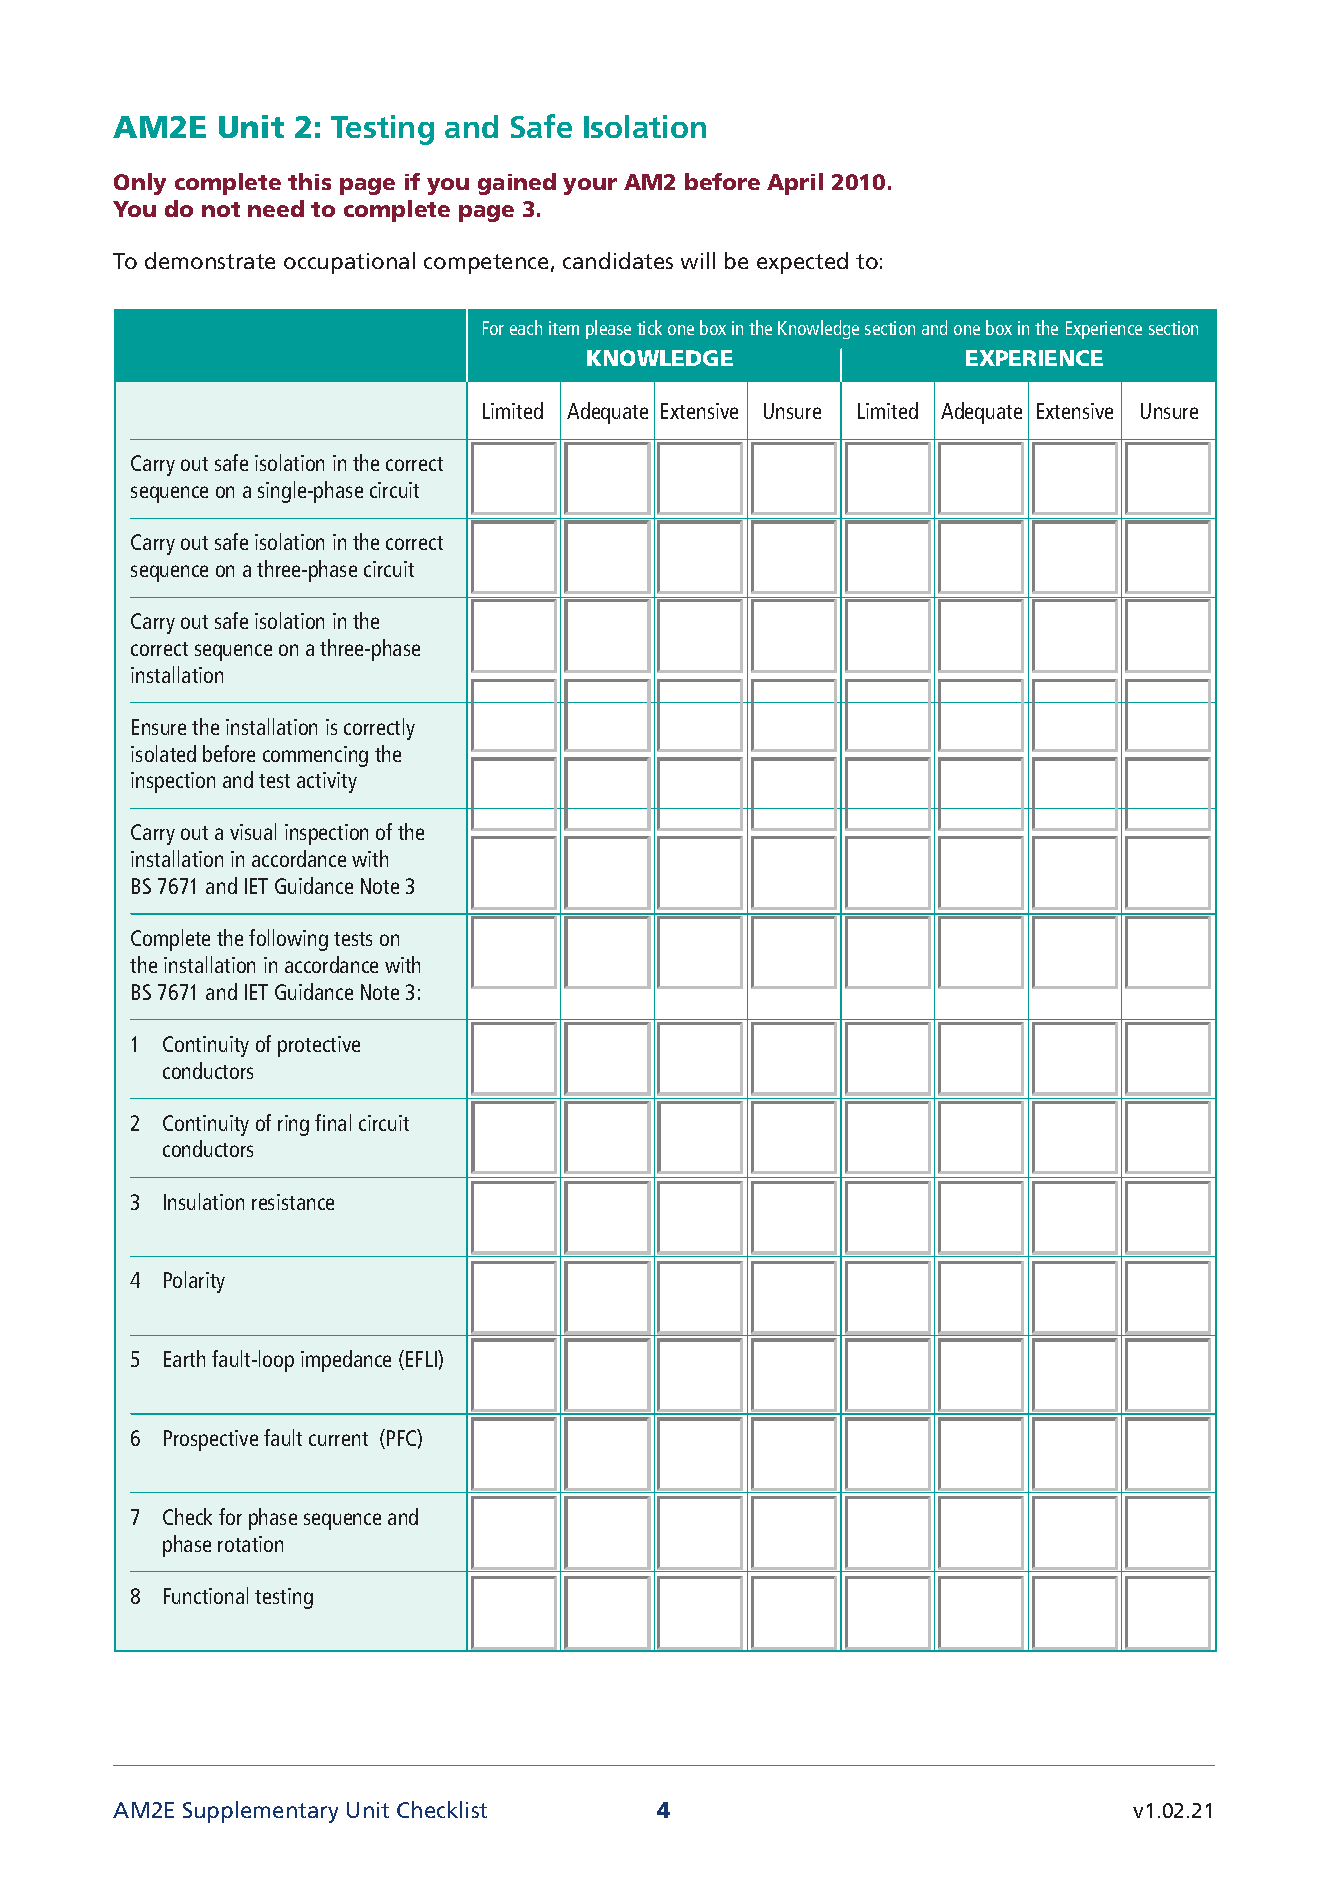 This document has height=1879, width=1329. What do you see at coordinates (517, 184) in the document?
I see `gained` at bounding box center [517, 184].
